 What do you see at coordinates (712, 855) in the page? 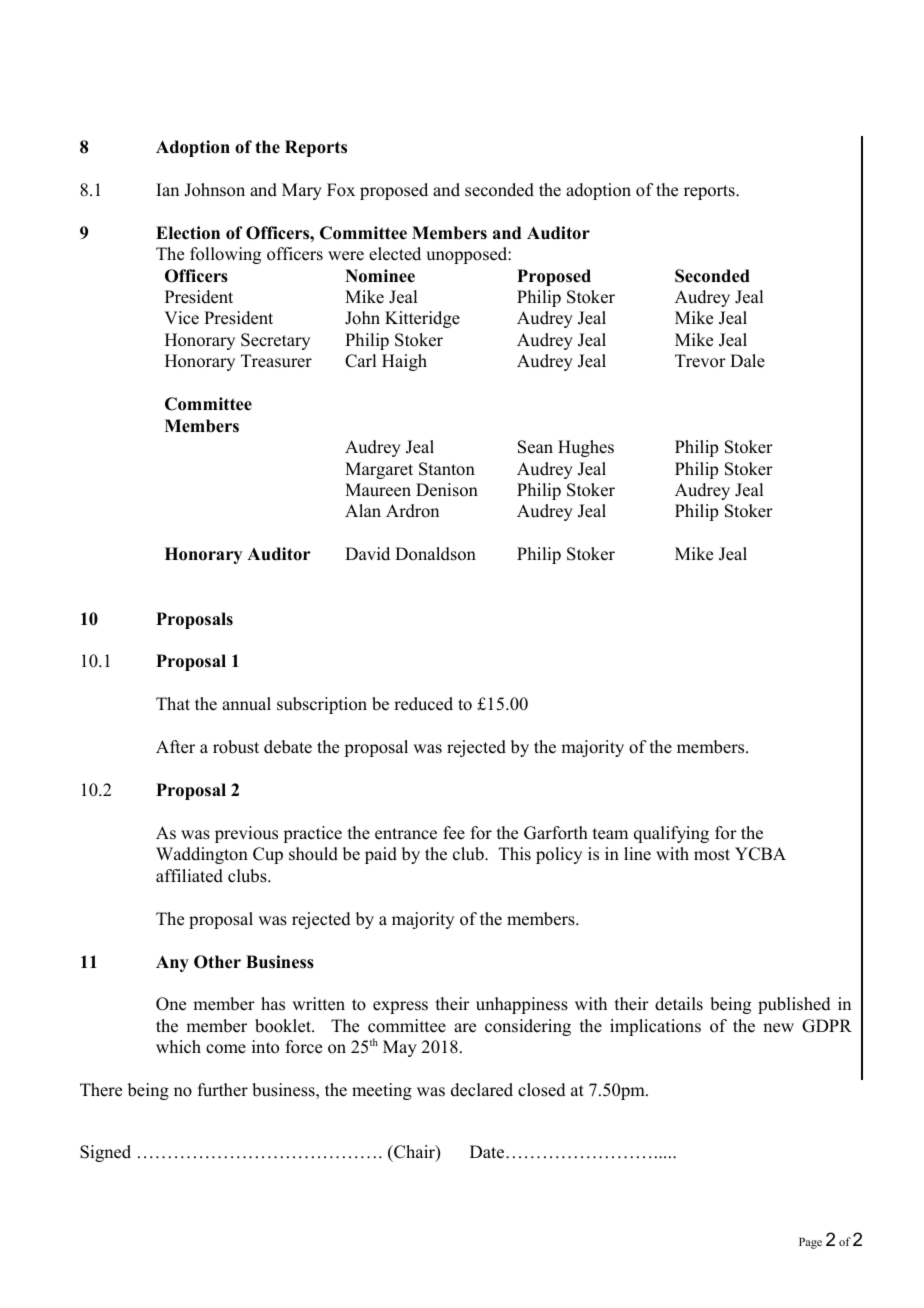
I see `most` at bounding box center [712, 855].
